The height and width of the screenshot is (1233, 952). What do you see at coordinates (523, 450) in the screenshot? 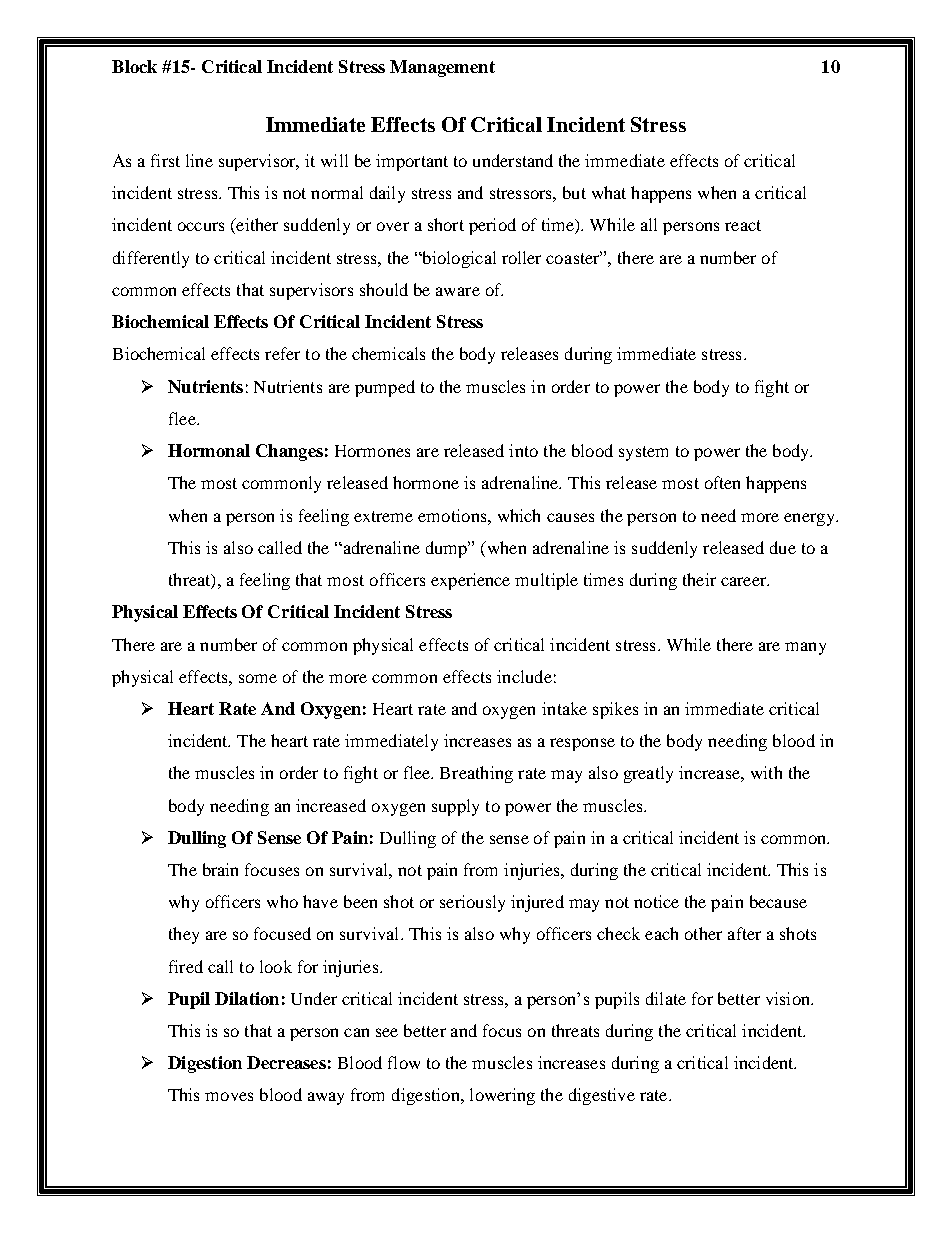
I see `into` at bounding box center [523, 450].
